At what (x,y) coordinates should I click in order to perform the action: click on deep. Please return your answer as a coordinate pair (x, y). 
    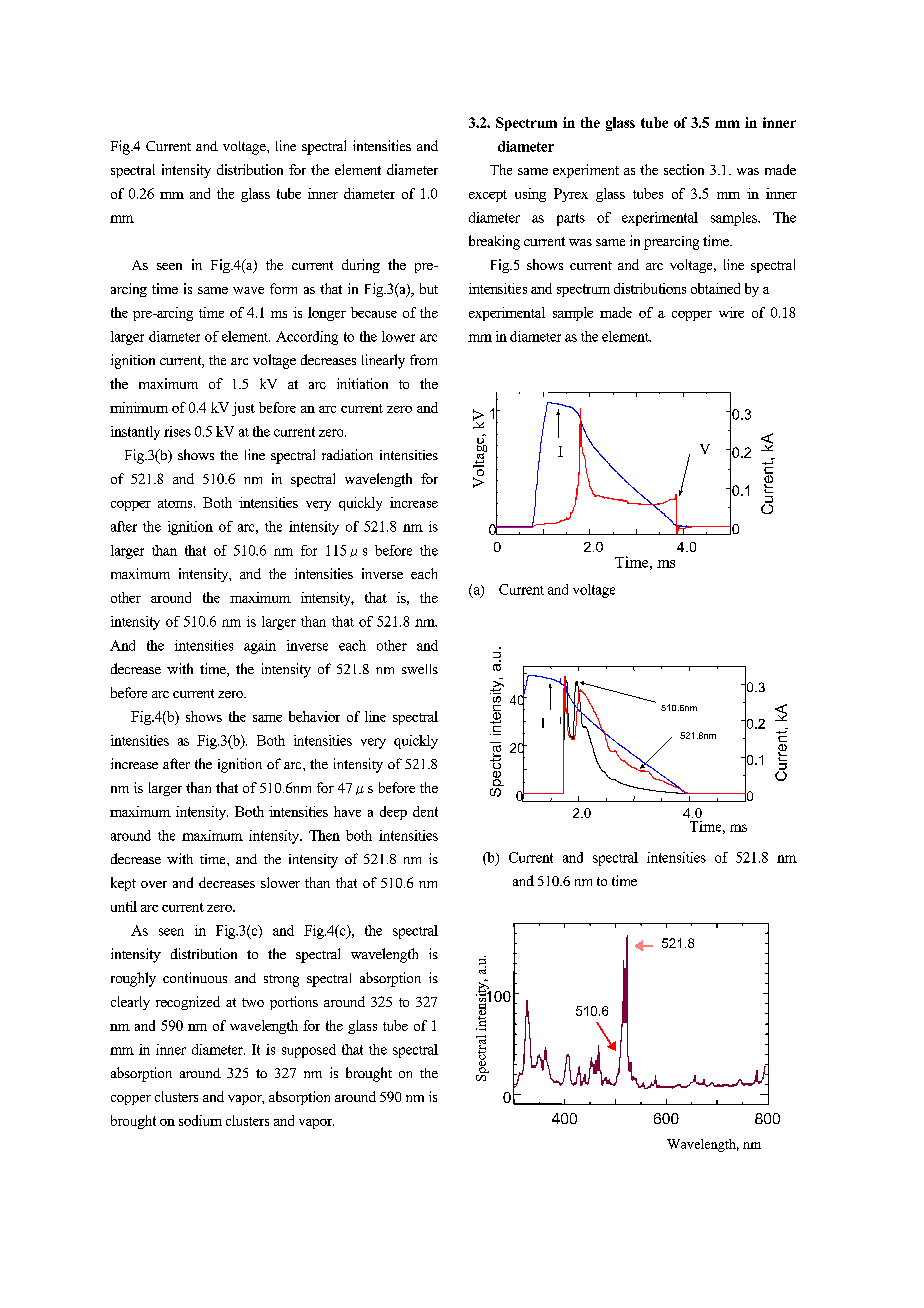
    Looking at the image, I should click on (393, 813).
